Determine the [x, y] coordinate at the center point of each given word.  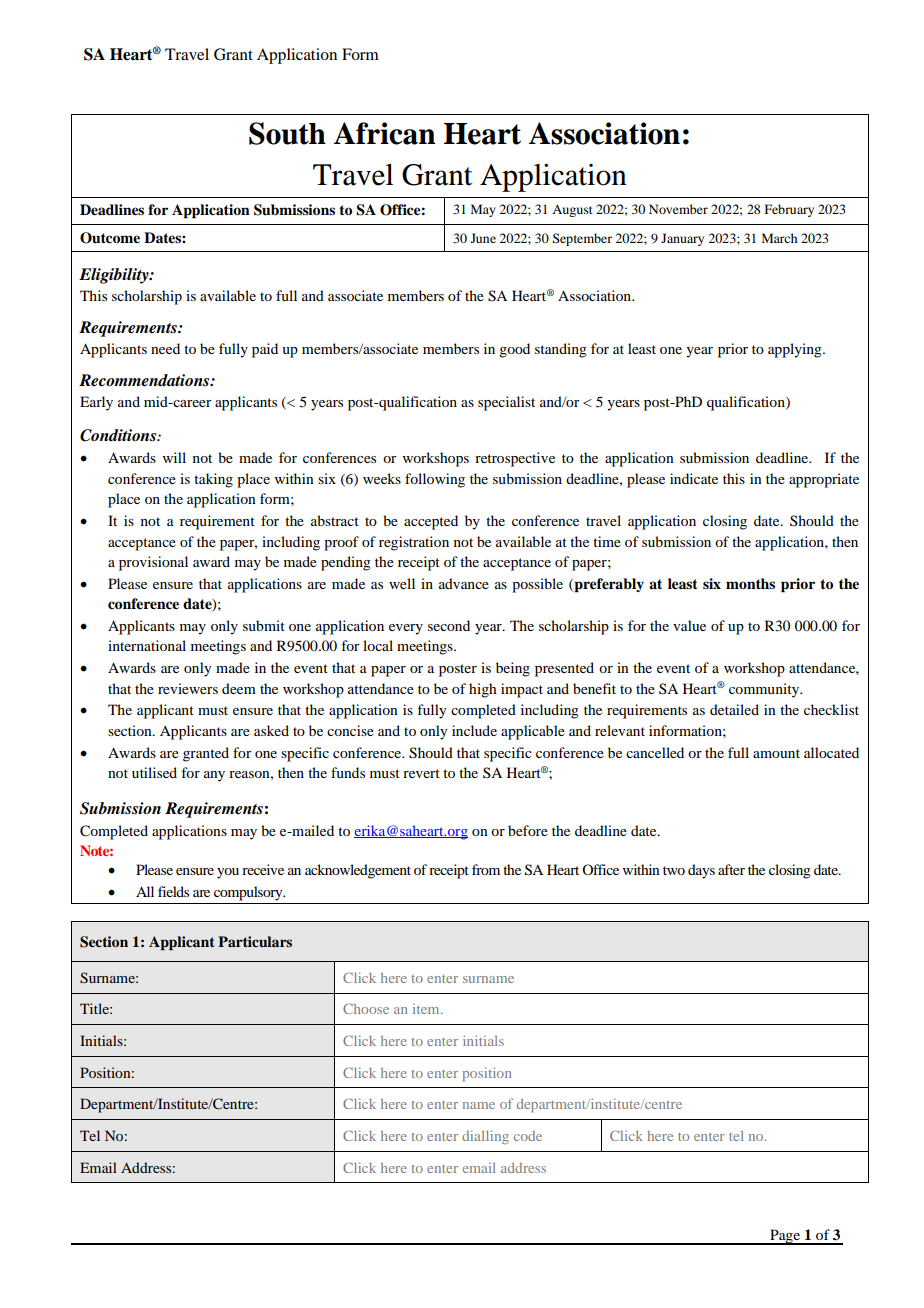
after [731, 869]
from [486, 869]
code [528, 1136]
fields [173, 891]
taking [213, 480]
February [789, 210]
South [287, 133]
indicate [694, 478]
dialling [485, 1137]
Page [785, 1237]
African [385, 133]
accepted [431, 522]
